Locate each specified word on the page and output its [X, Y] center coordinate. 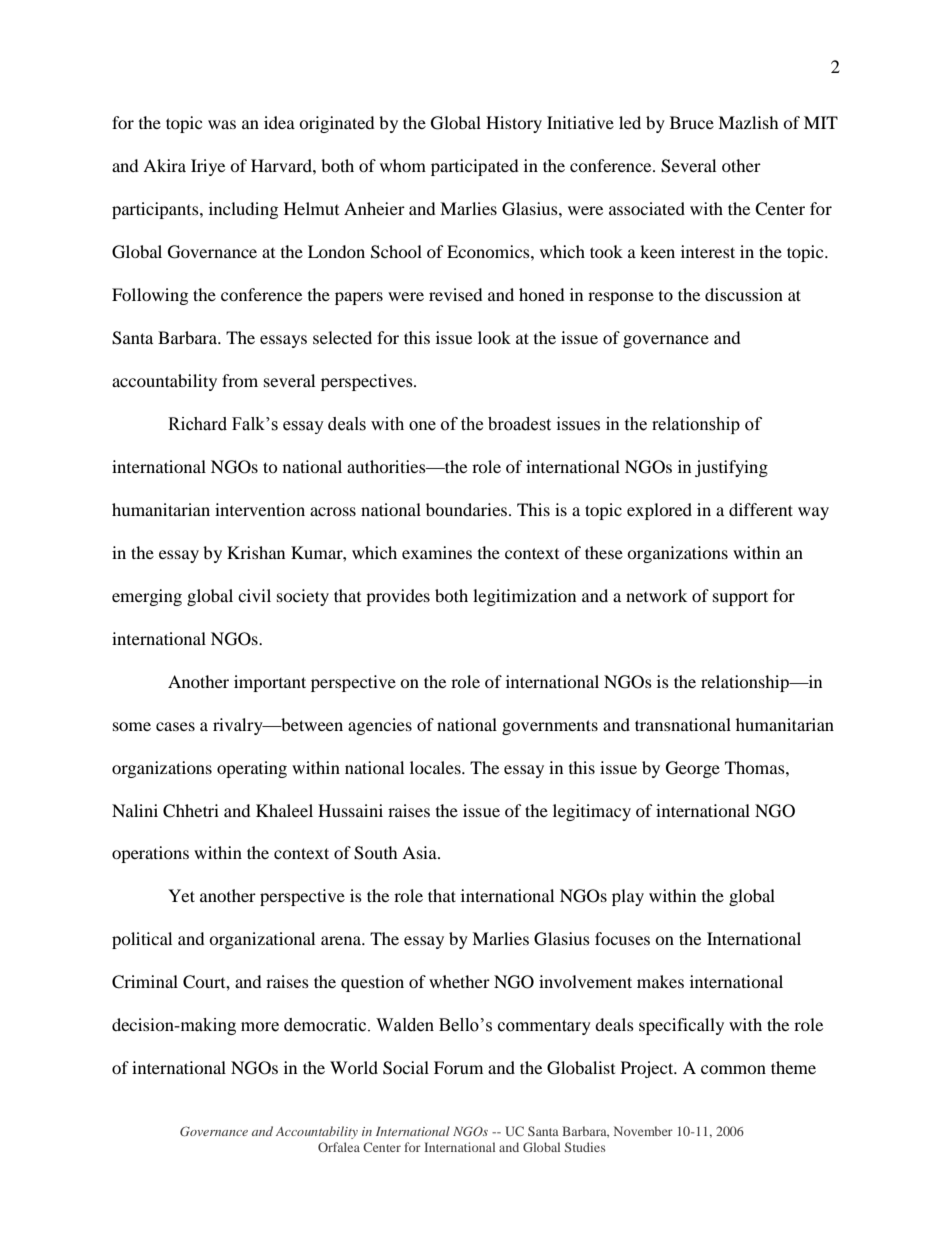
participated [475, 167]
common [733, 1069]
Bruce [692, 122]
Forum [458, 1067]
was [222, 124]
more [260, 1027]
